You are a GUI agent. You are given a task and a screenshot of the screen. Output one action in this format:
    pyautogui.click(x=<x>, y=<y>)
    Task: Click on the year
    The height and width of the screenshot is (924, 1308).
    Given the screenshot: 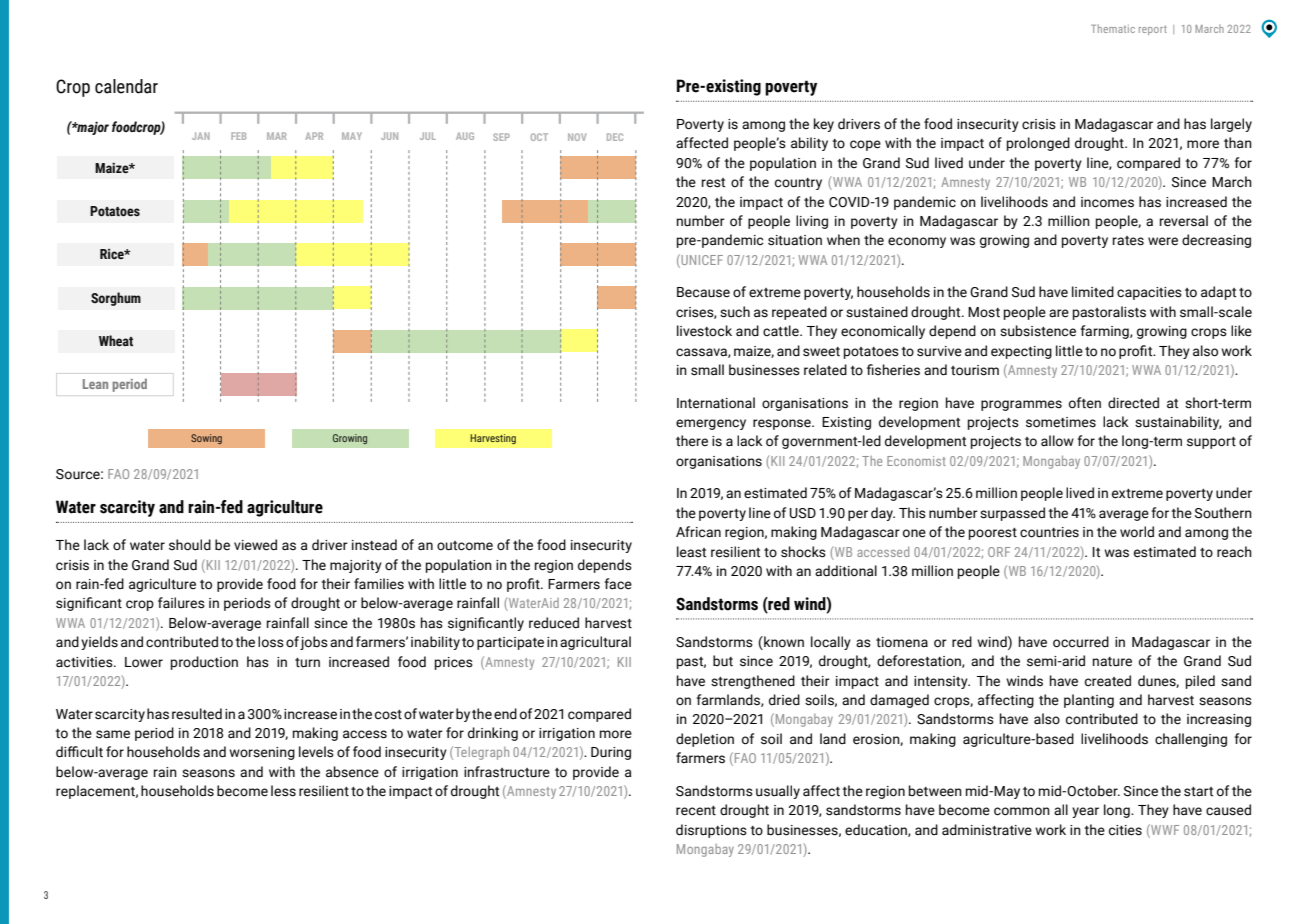 What is the action you would take?
    pyautogui.click(x=1085, y=812)
